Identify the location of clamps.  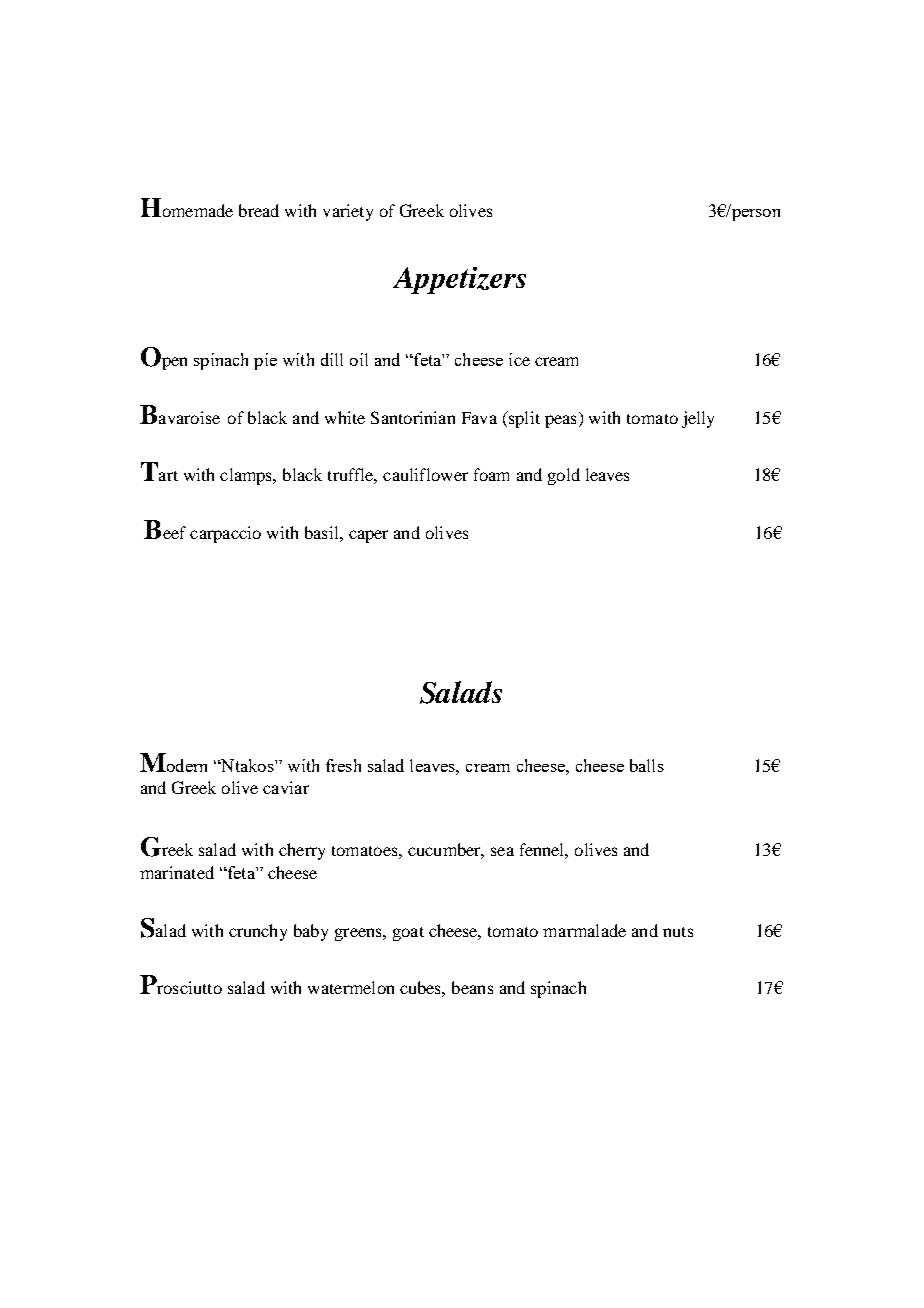
(247, 476).
